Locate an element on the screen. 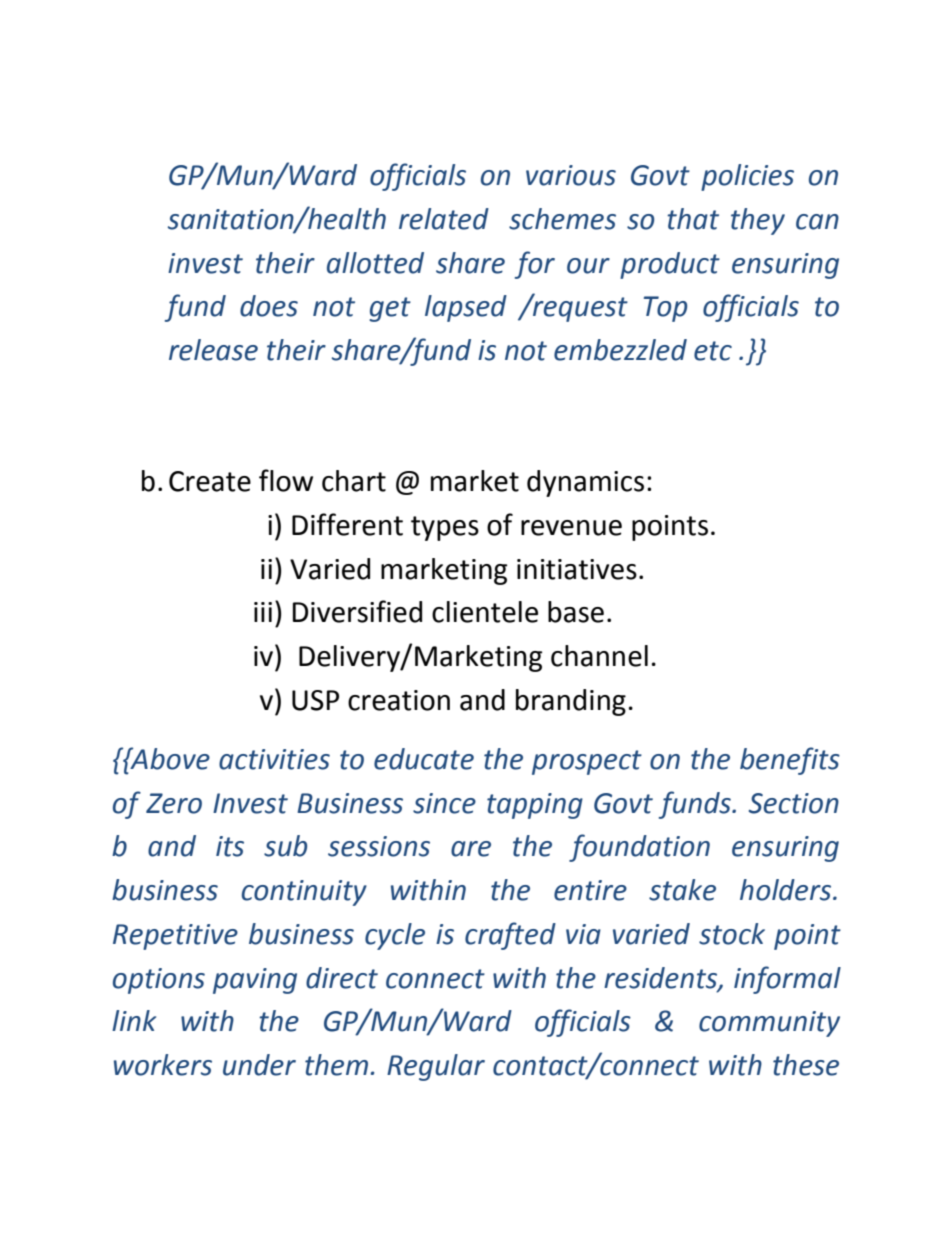 This screenshot has height=1233, width=952. Regular is located at coordinates (436, 1067).
